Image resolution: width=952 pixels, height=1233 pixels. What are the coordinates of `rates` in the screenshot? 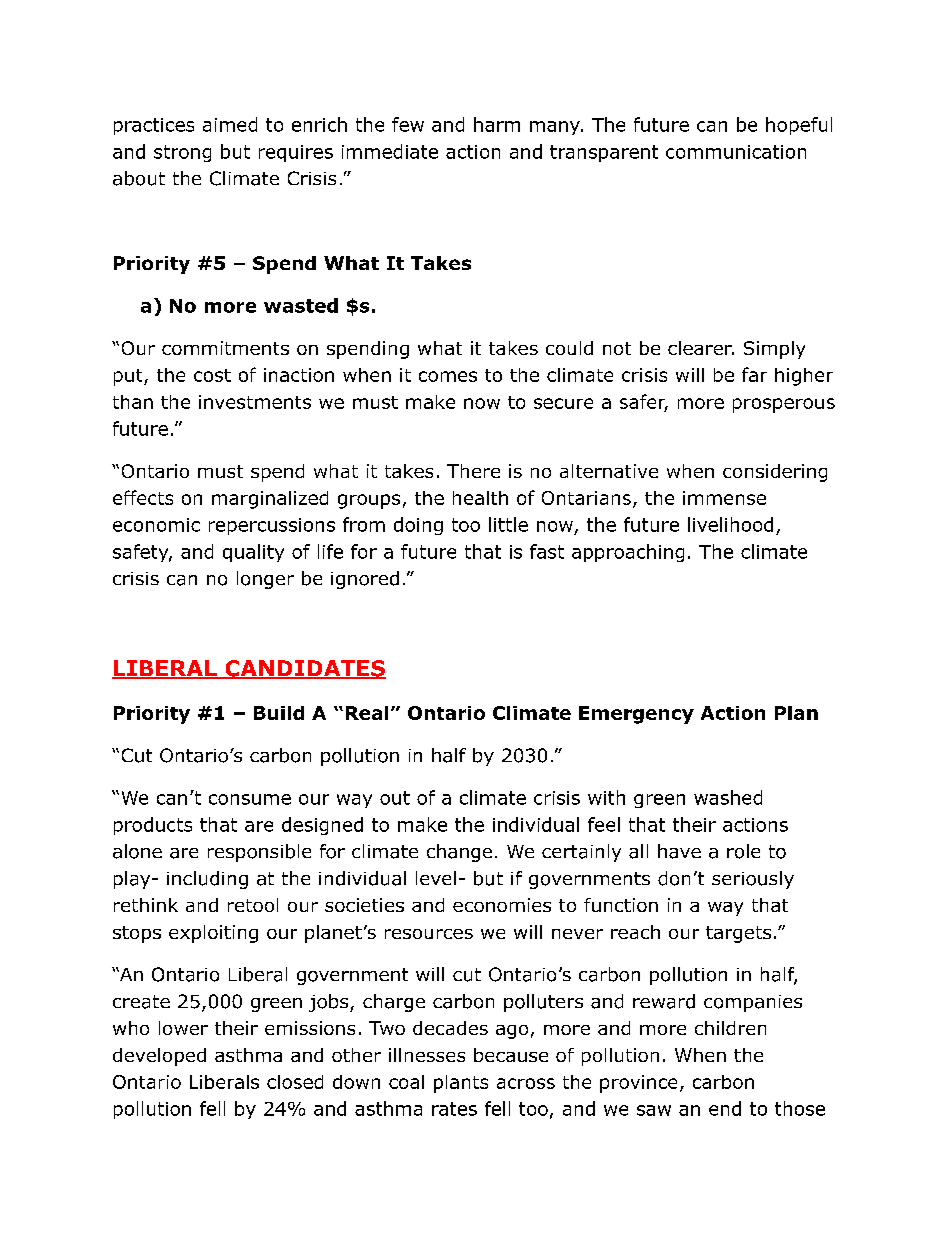 It's located at (454, 1109).
